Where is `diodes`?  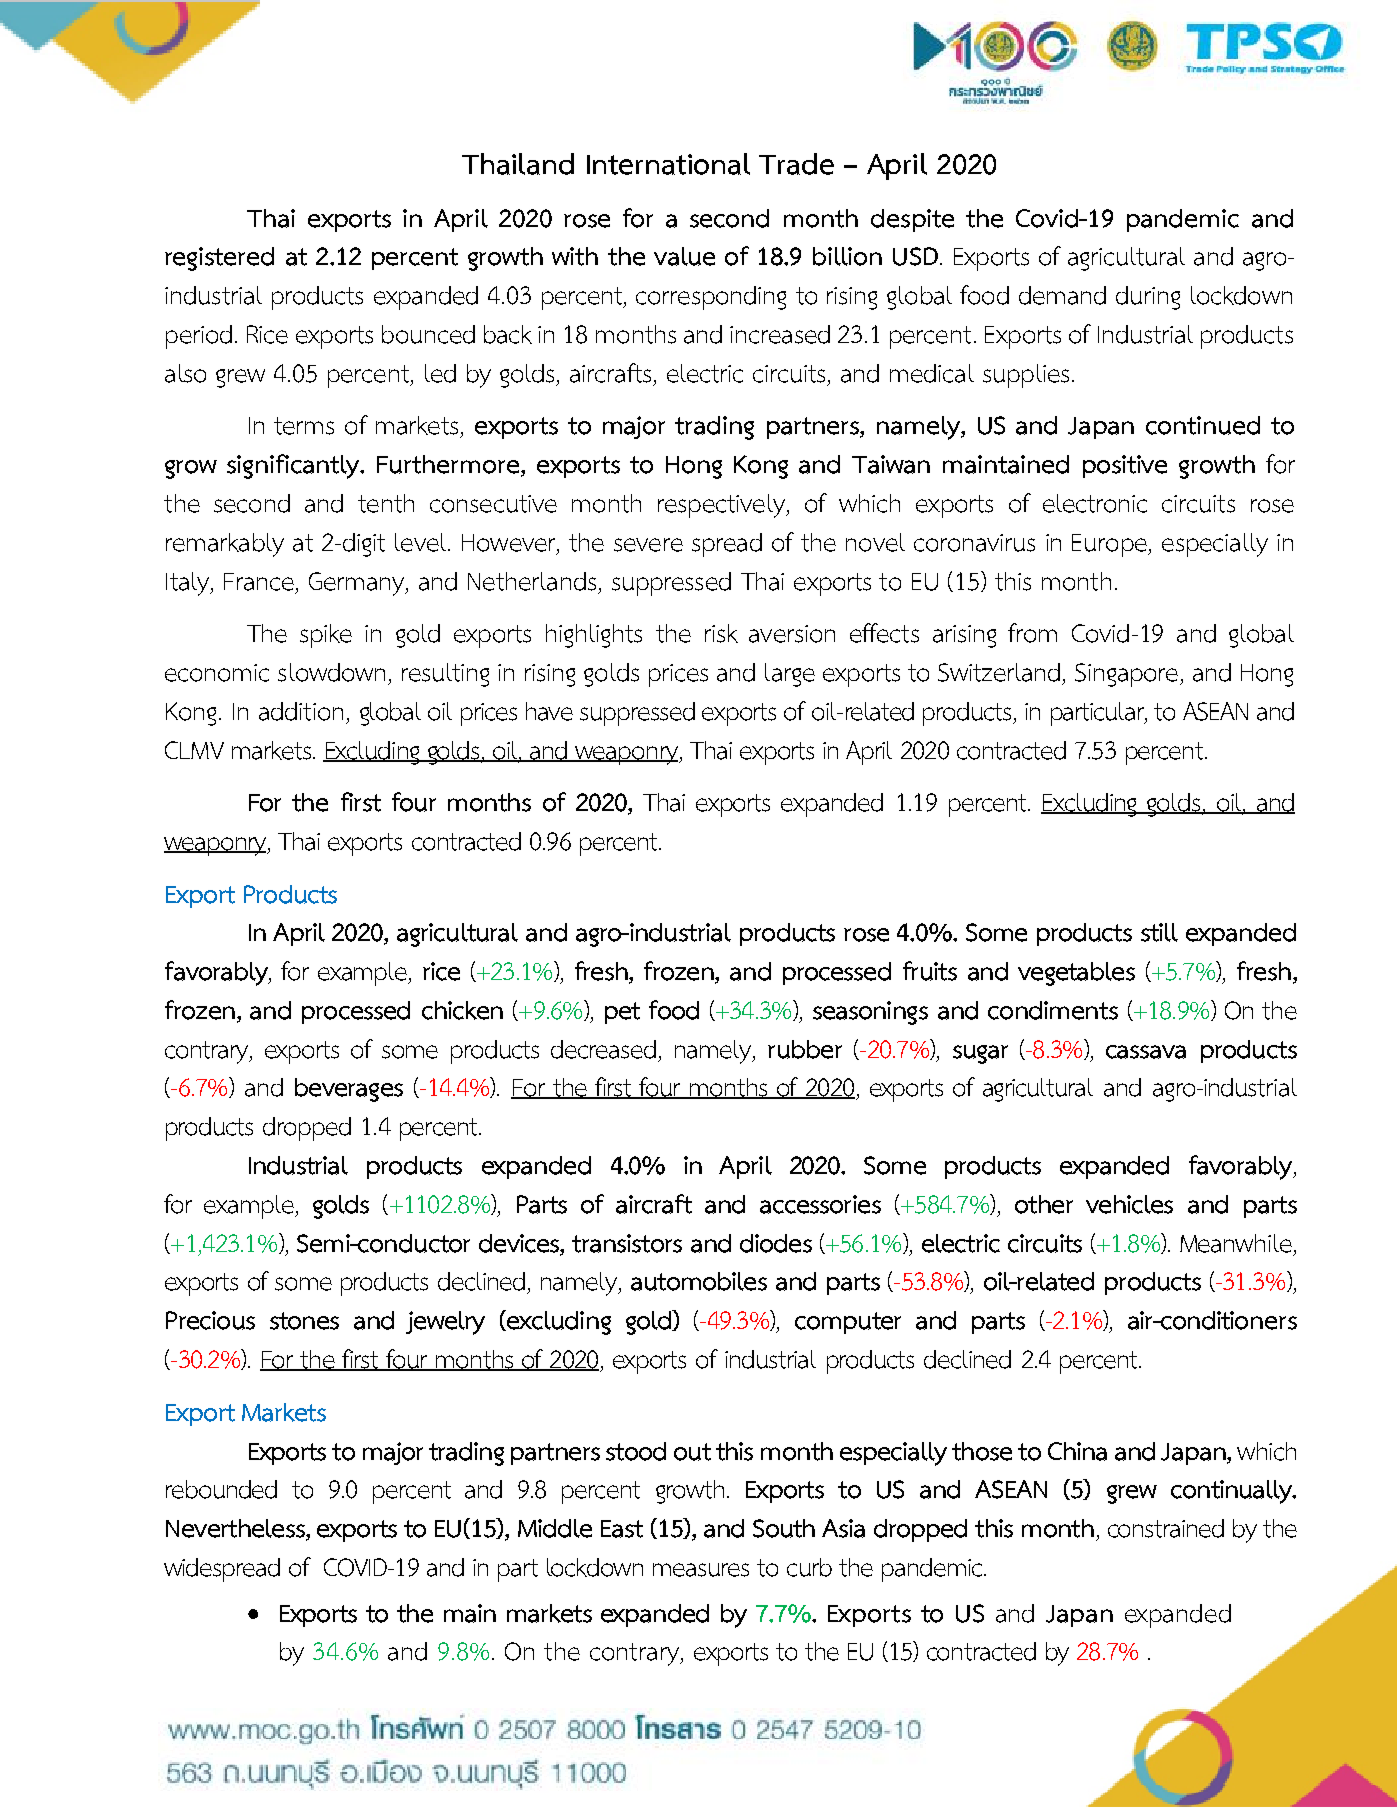
diodes is located at coordinates (776, 1243).
